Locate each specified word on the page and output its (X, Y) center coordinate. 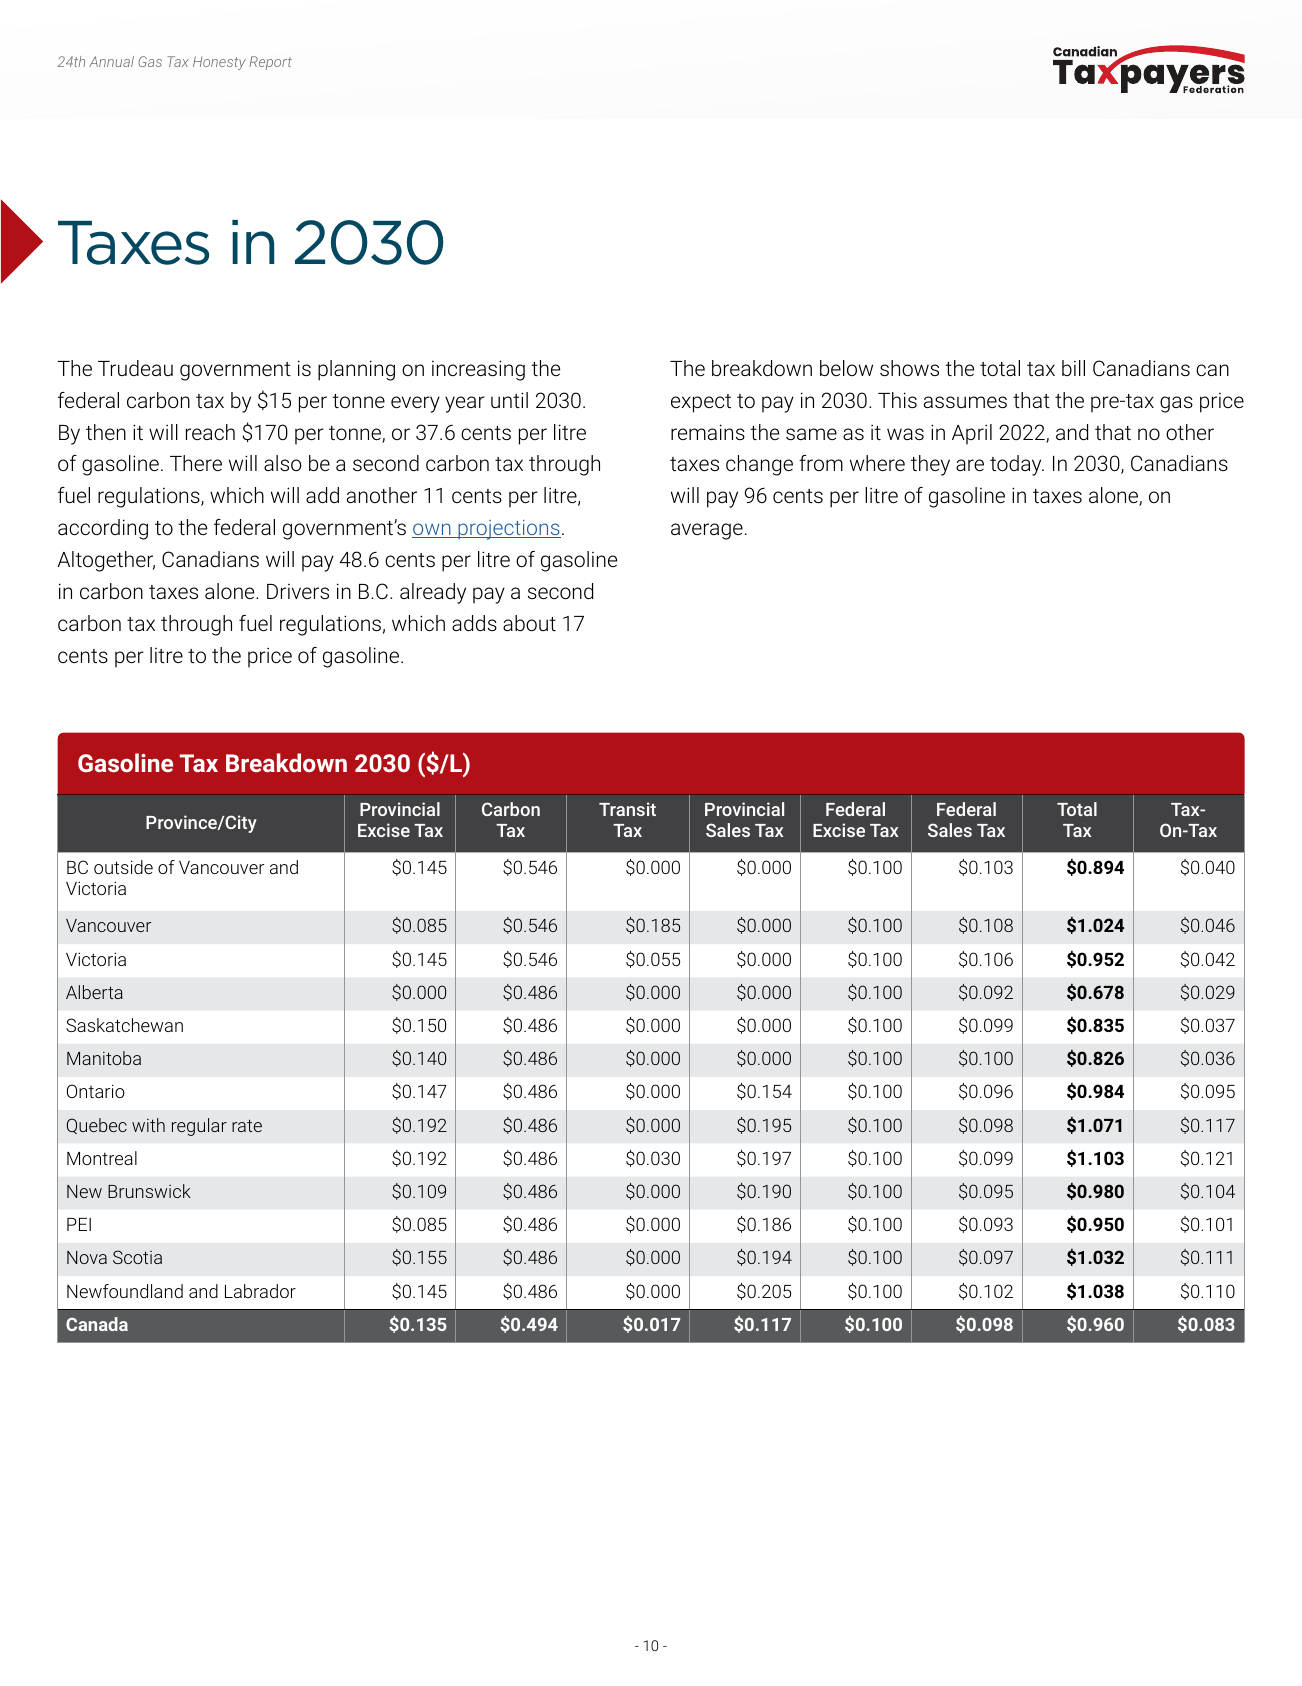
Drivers (298, 591)
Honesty (219, 63)
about (529, 623)
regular (199, 1127)
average (707, 531)
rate (247, 1125)
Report (270, 63)
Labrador (260, 1291)
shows (909, 368)
